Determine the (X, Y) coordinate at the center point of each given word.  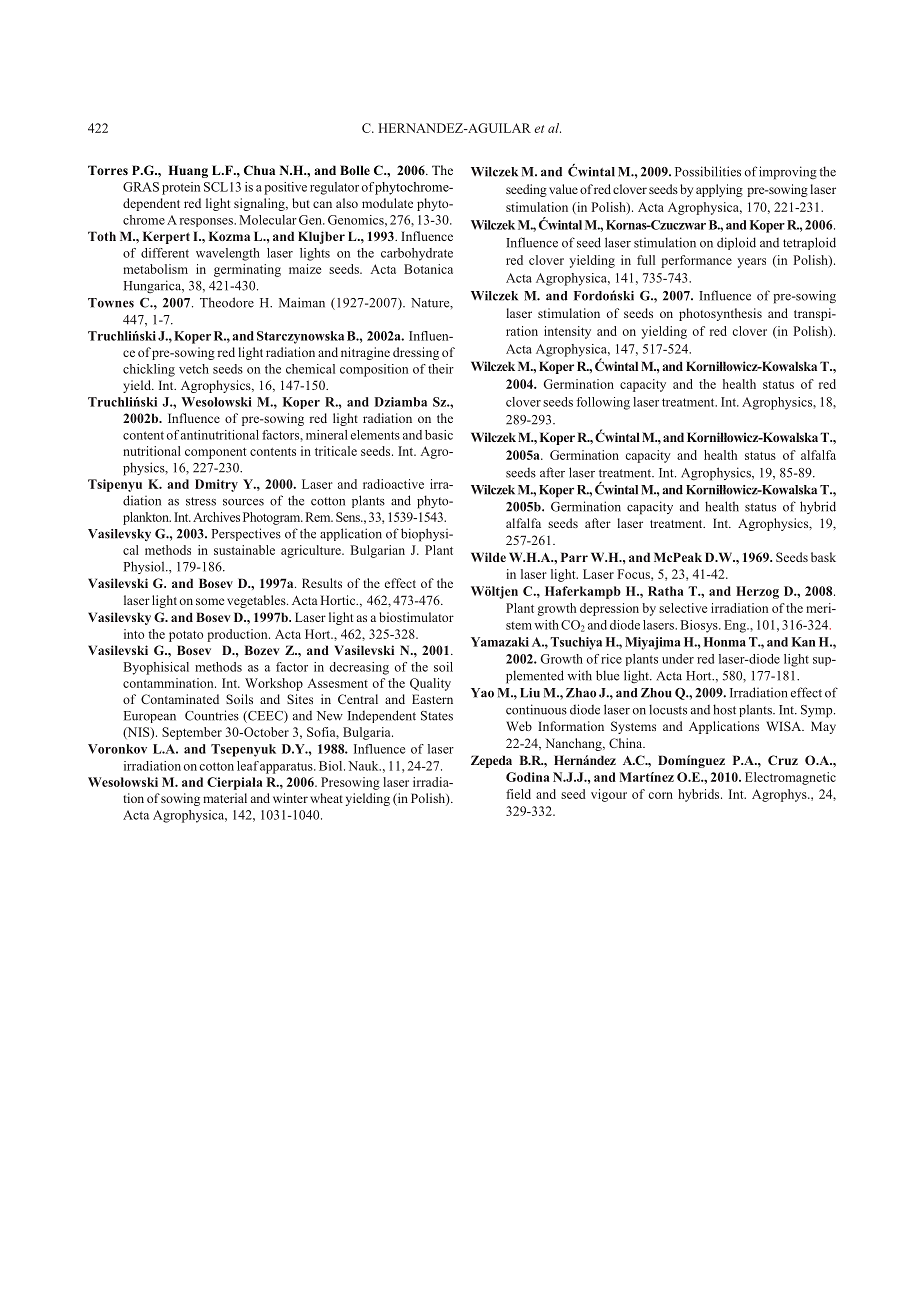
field (518, 794)
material (225, 798)
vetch (194, 369)
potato (186, 636)
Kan (804, 642)
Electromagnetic (790, 778)
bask (823, 557)
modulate (387, 203)
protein (181, 188)
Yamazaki (500, 642)
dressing (416, 353)
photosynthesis (720, 314)
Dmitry (216, 485)
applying (719, 190)
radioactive (393, 484)
